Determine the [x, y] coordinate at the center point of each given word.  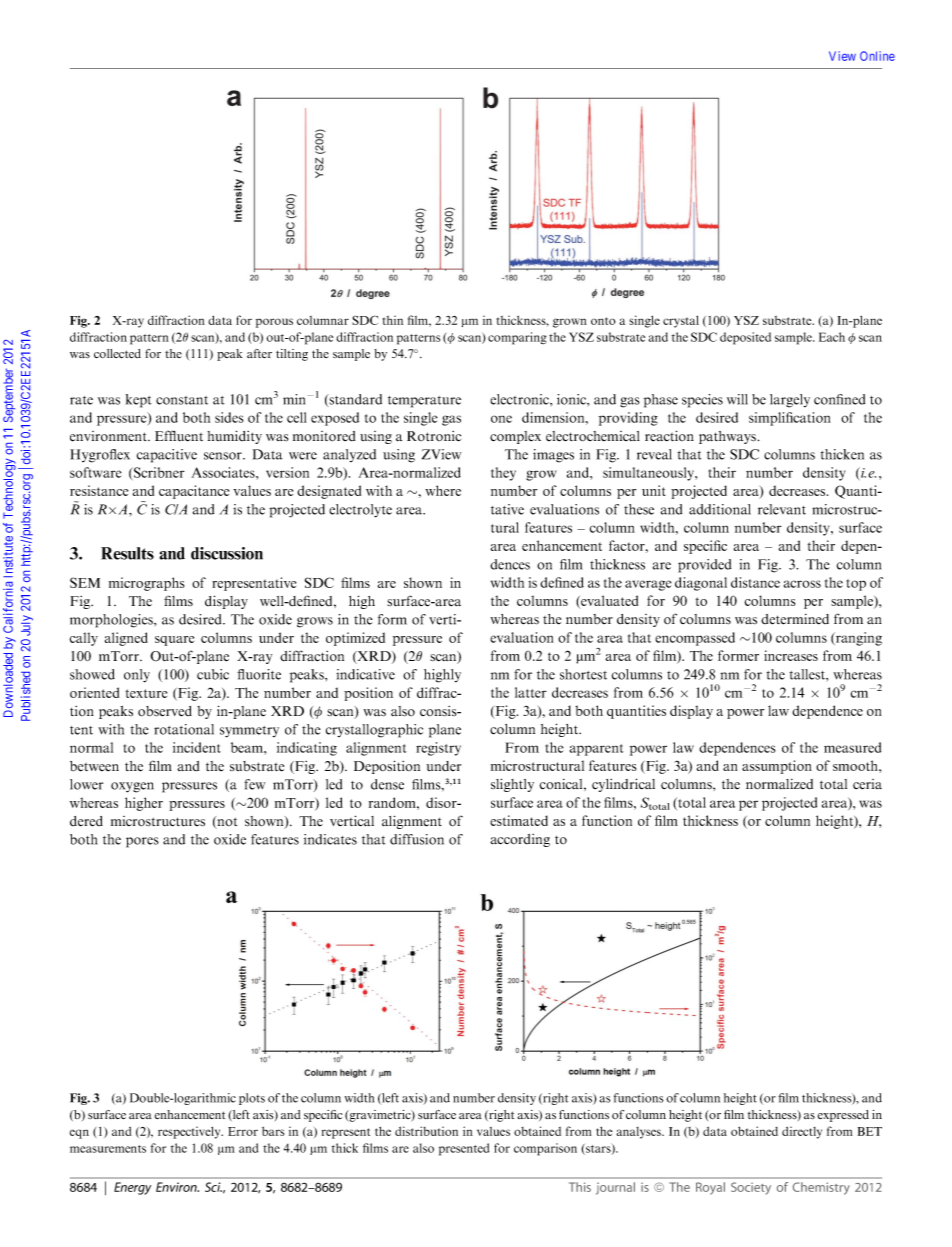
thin [393, 320]
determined [795, 619]
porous [274, 323]
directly [802, 1132]
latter [531, 692]
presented [464, 1149]
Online [877, 56]
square [174, 641]
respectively [190, 1132]
